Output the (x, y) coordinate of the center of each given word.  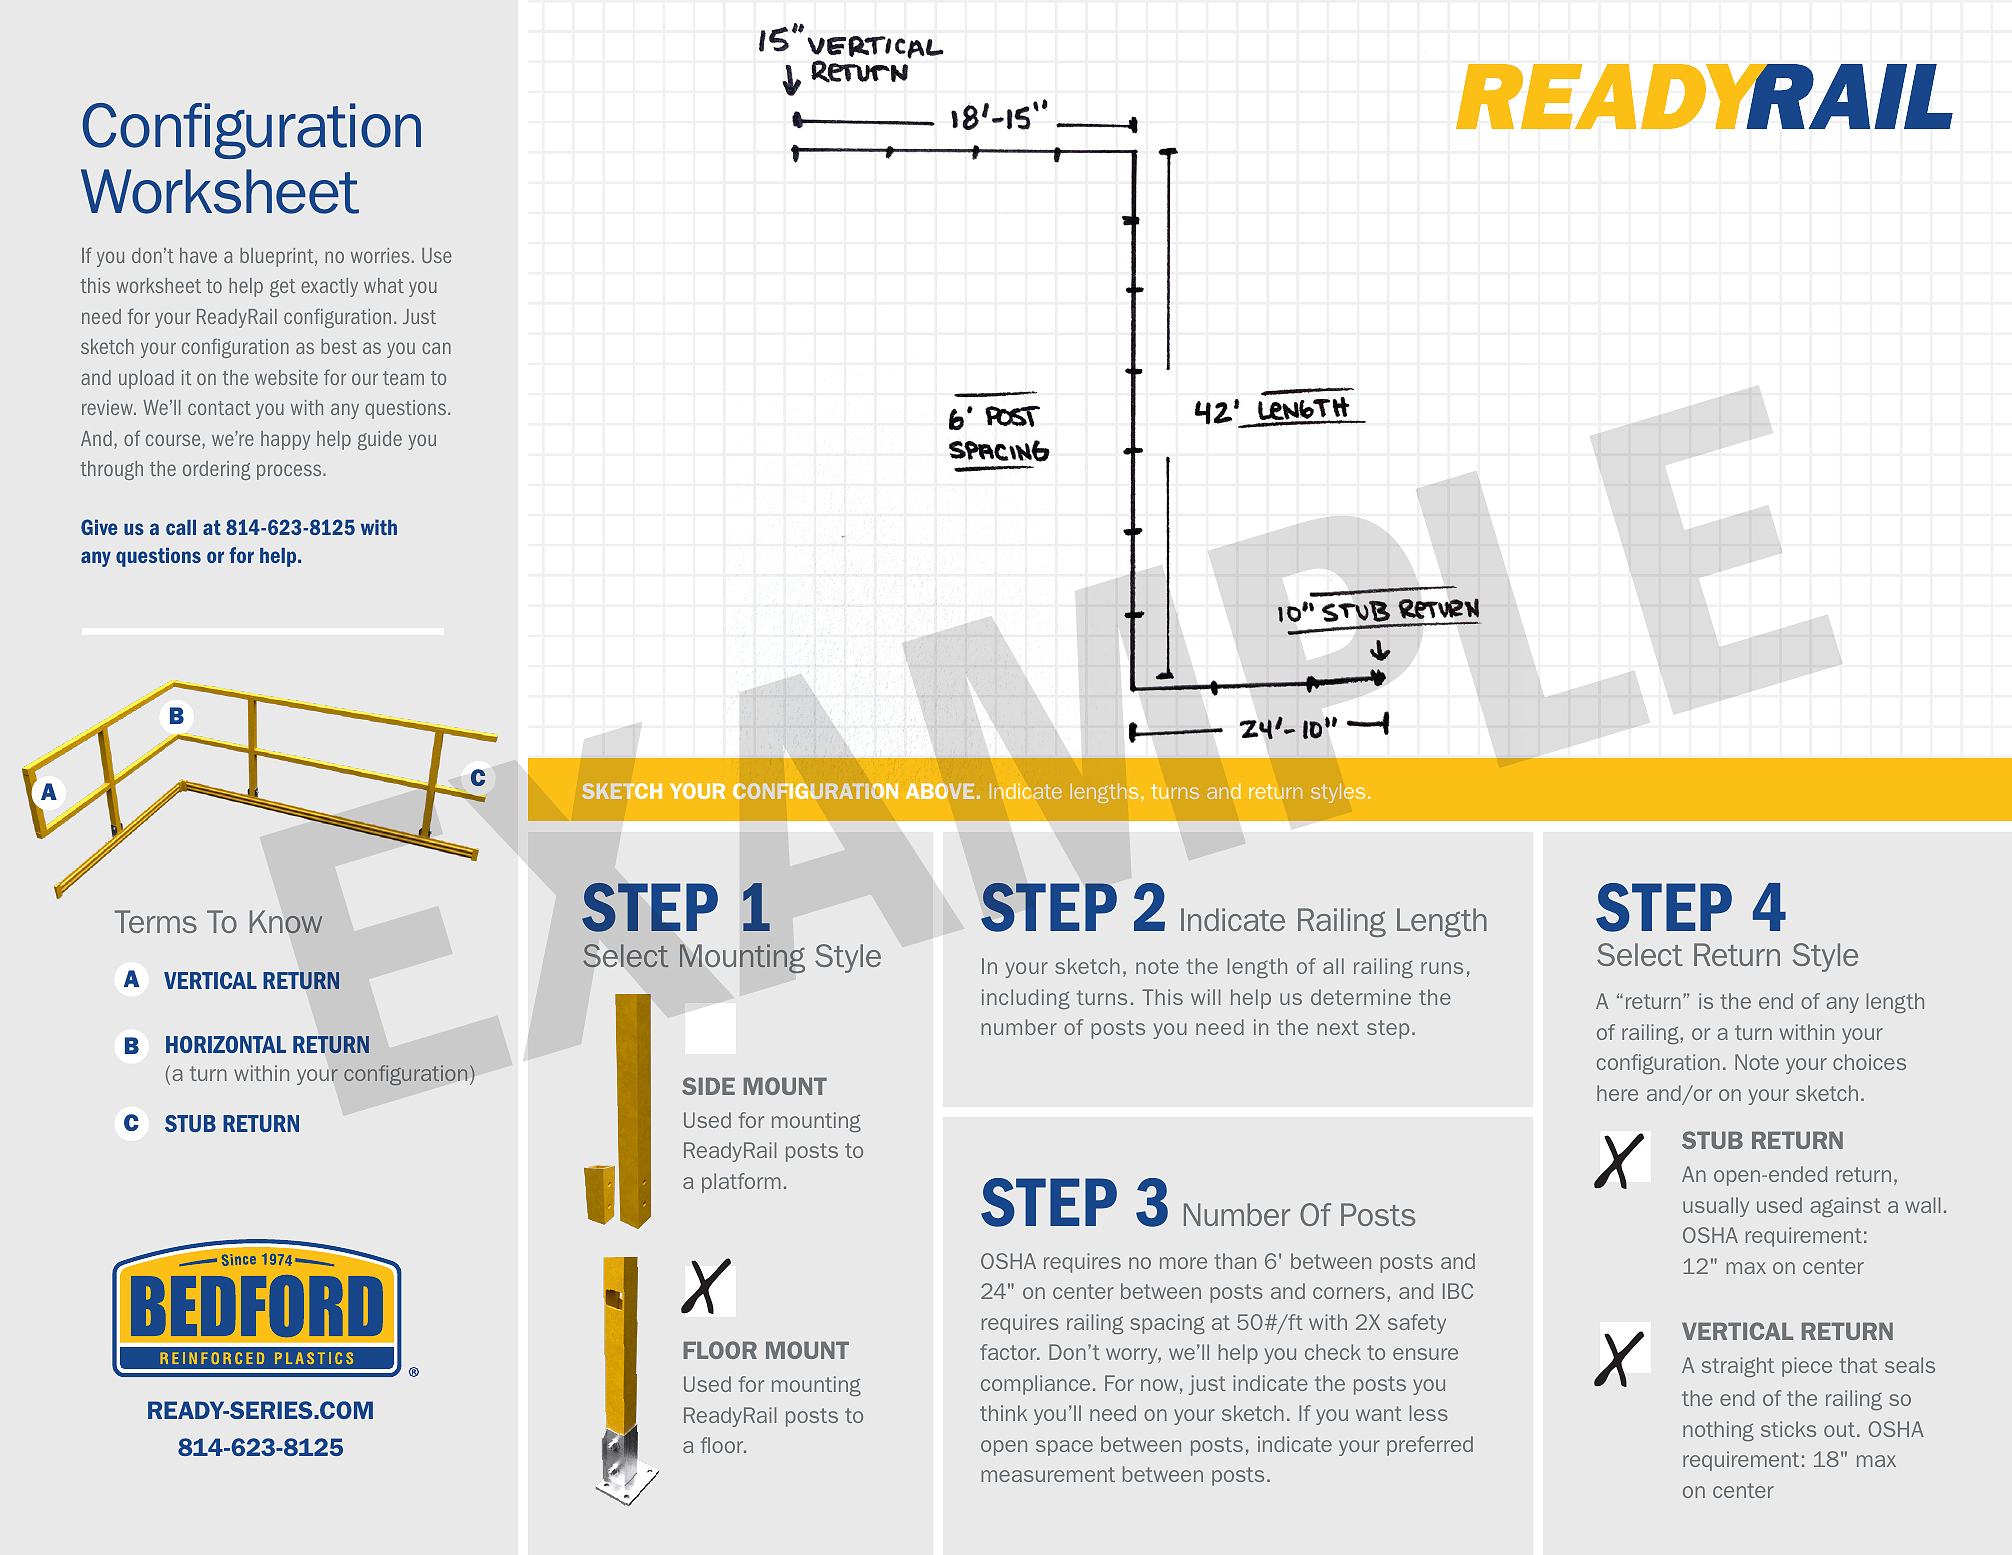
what (384, 285)
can (436, 348)
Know (286, 922)
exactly (329, 287)
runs (1442, 968)
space (1064, 1448)
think (1003, 1413)
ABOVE (940, 791)
